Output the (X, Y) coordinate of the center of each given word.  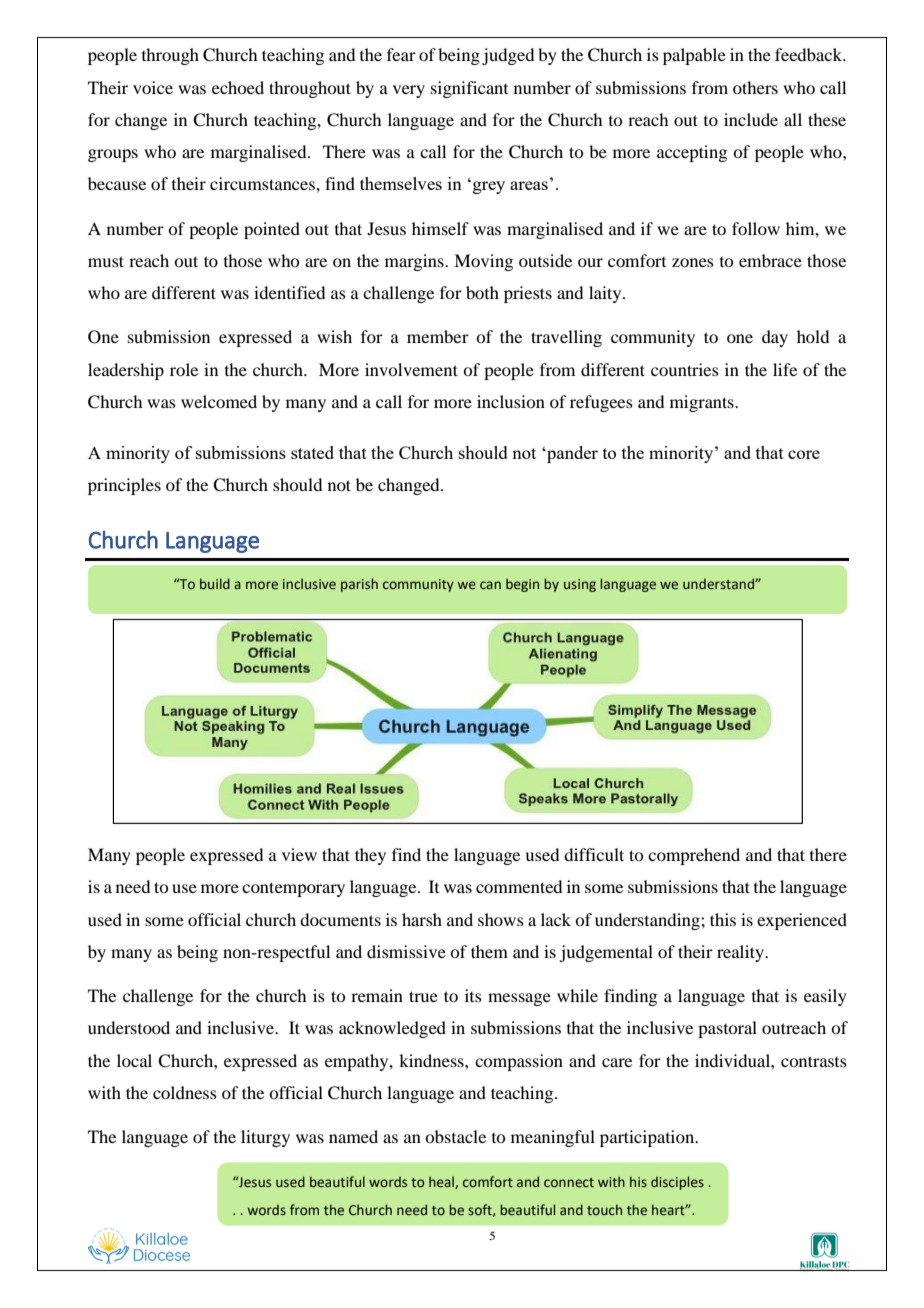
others (755, 87)
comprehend (694, 856)
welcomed (219, 401)
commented (519, 886)
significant (469, 89)
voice (153, 87)
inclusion (511, 401)
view (299, 854)
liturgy (265, 1138)
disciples (677, 1183)
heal (442, 1182)
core (804, 454)
